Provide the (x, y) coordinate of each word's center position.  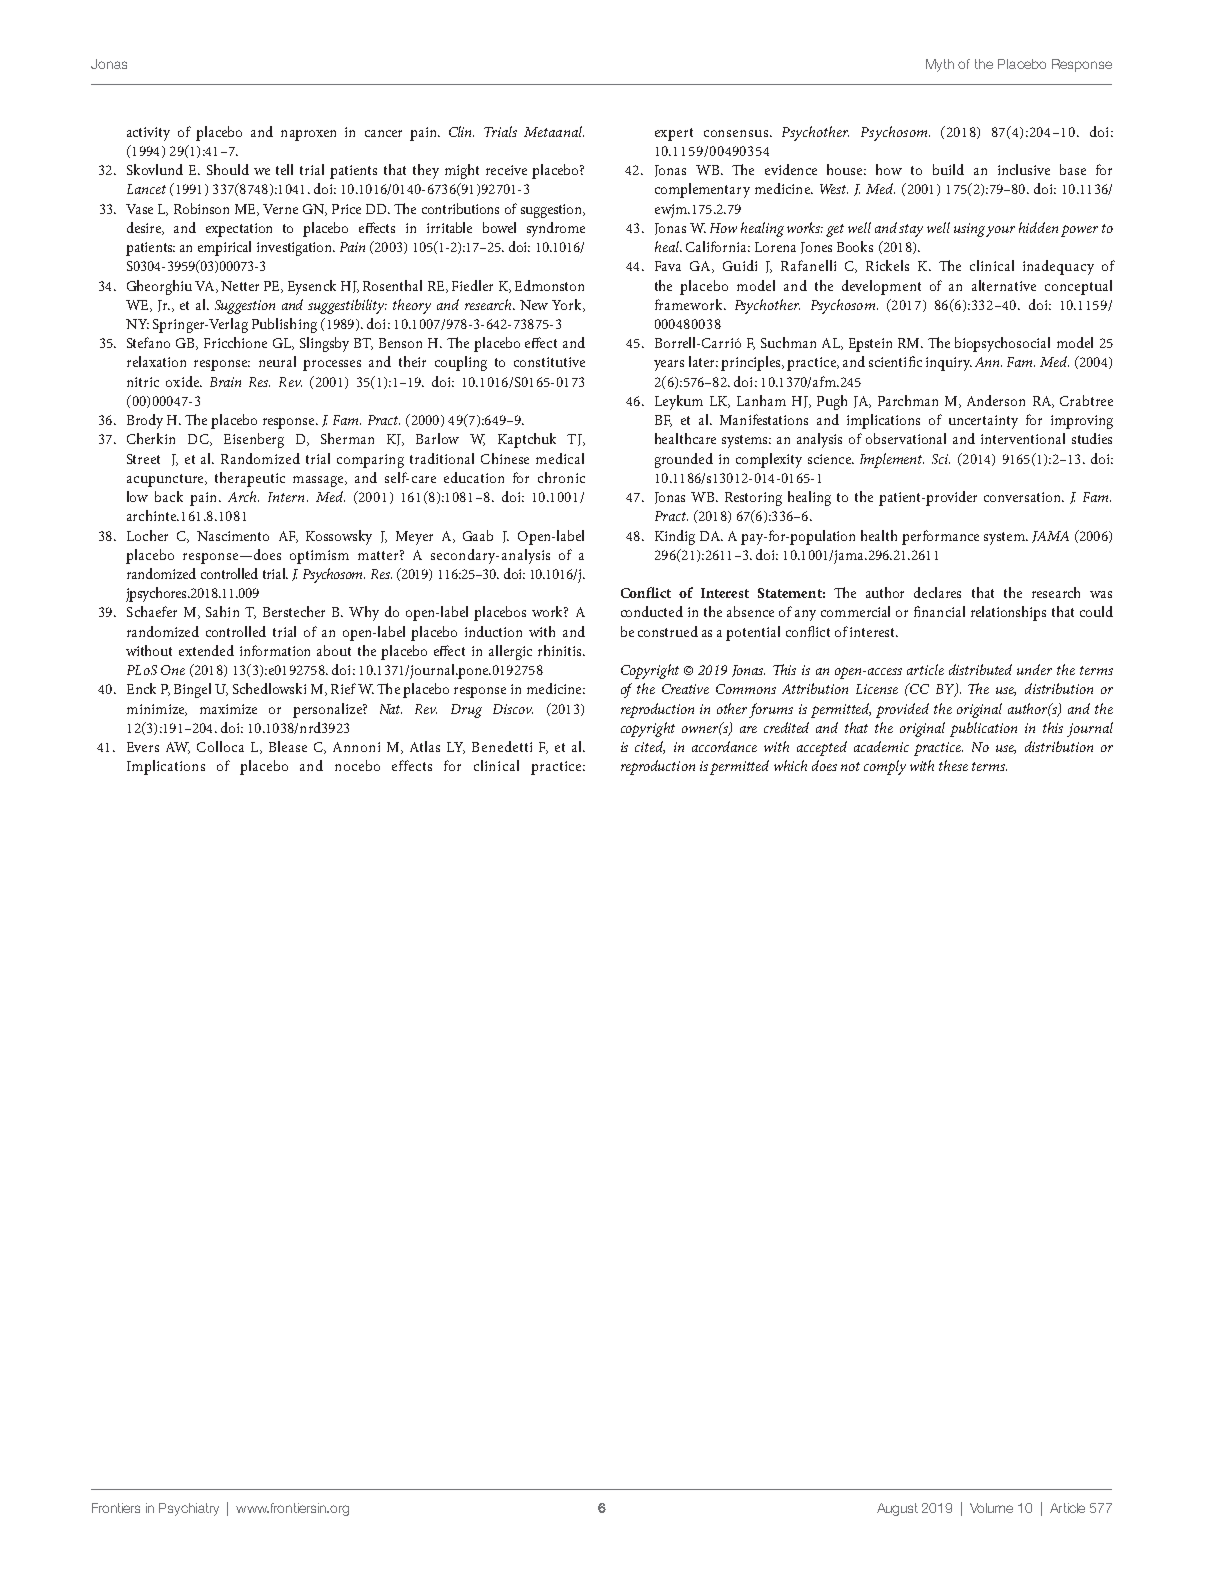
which (790, 765)
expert (674, 134)
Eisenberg (254, 440)
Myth (940, 65)
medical (560, 458)
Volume (991, 1508)
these (953, 765)
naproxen (308, 135)
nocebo (357, 765)
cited (650, 747)
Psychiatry (189, 1509)
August (897, 1509)
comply (885, 767)
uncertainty (983, 422)
